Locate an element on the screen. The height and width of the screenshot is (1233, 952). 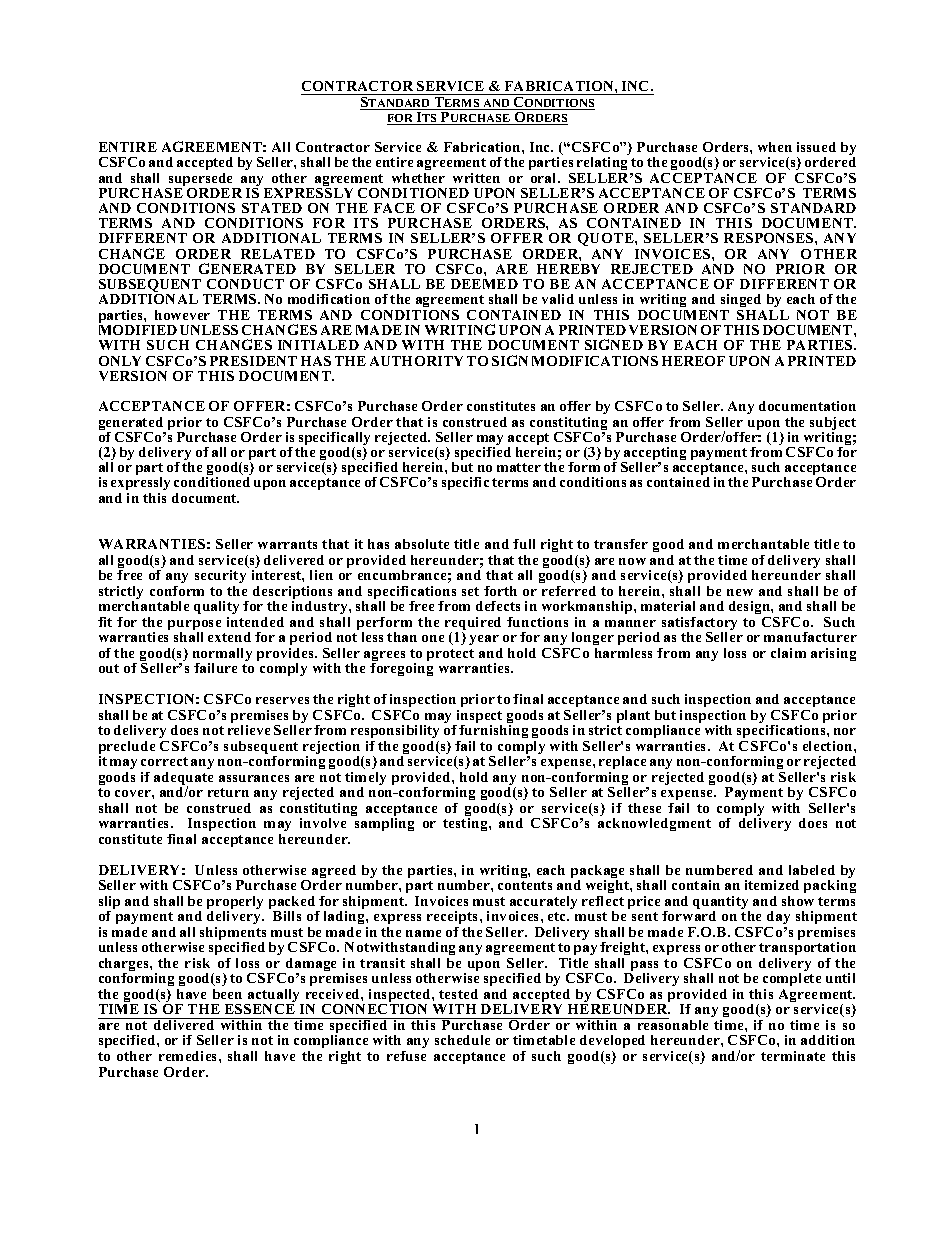
return is located at coordinates (228, 792).
